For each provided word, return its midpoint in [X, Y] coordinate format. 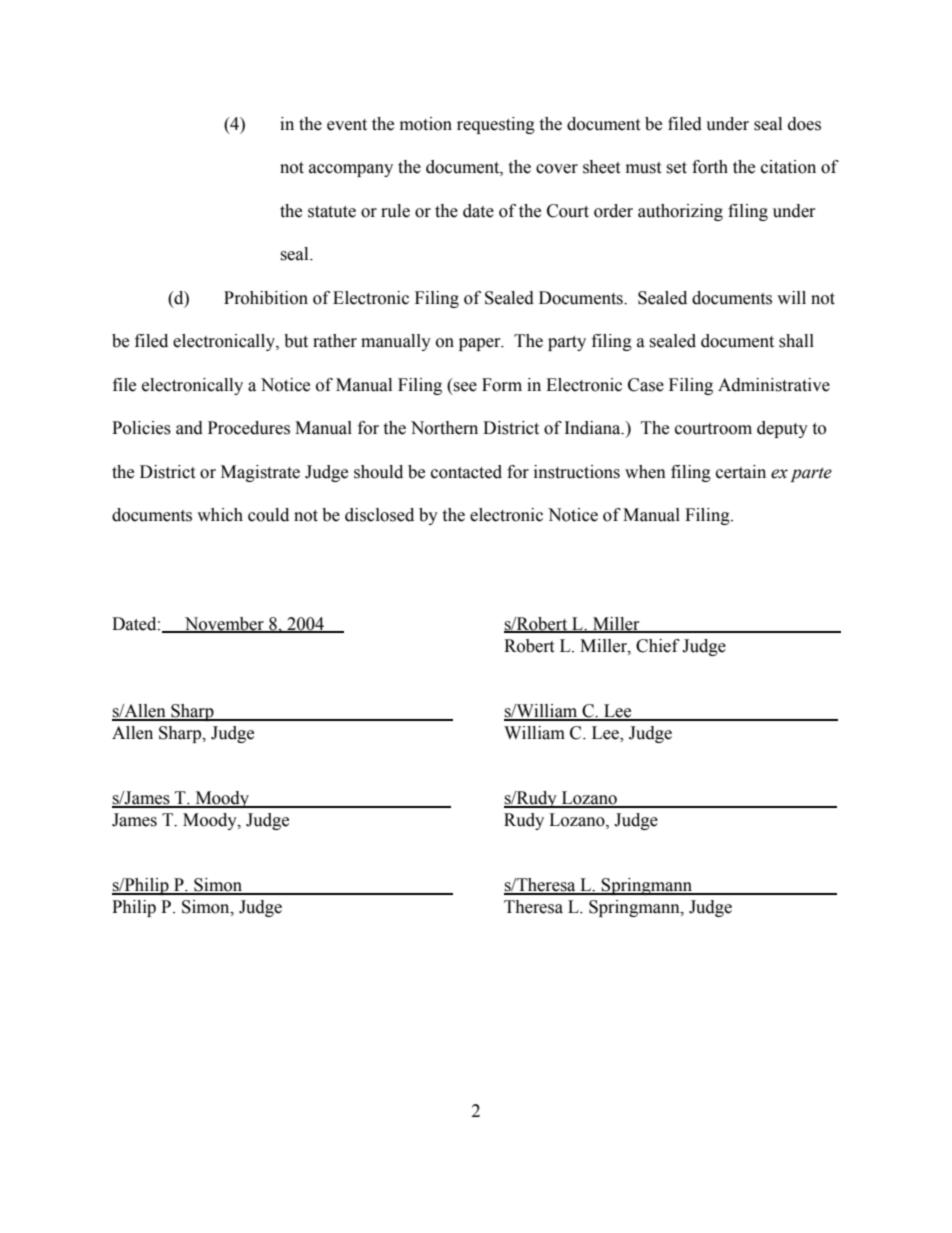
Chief [658, 646]
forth [710, 167]
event [347, 125]
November [224, 625]
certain [741, 472]
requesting [496, 125]
